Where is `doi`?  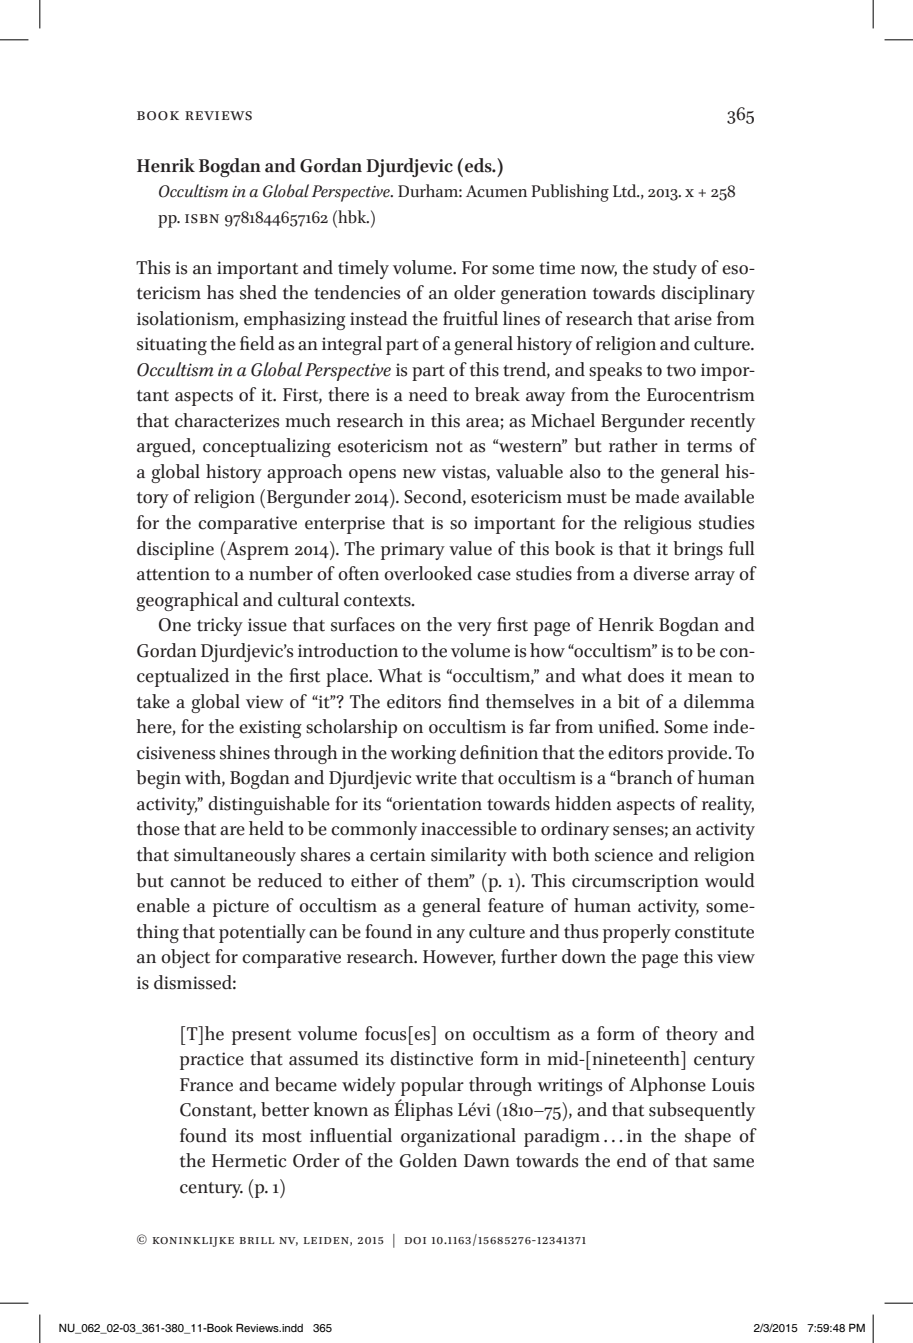
doi is located at coordinates (415, 1240).
